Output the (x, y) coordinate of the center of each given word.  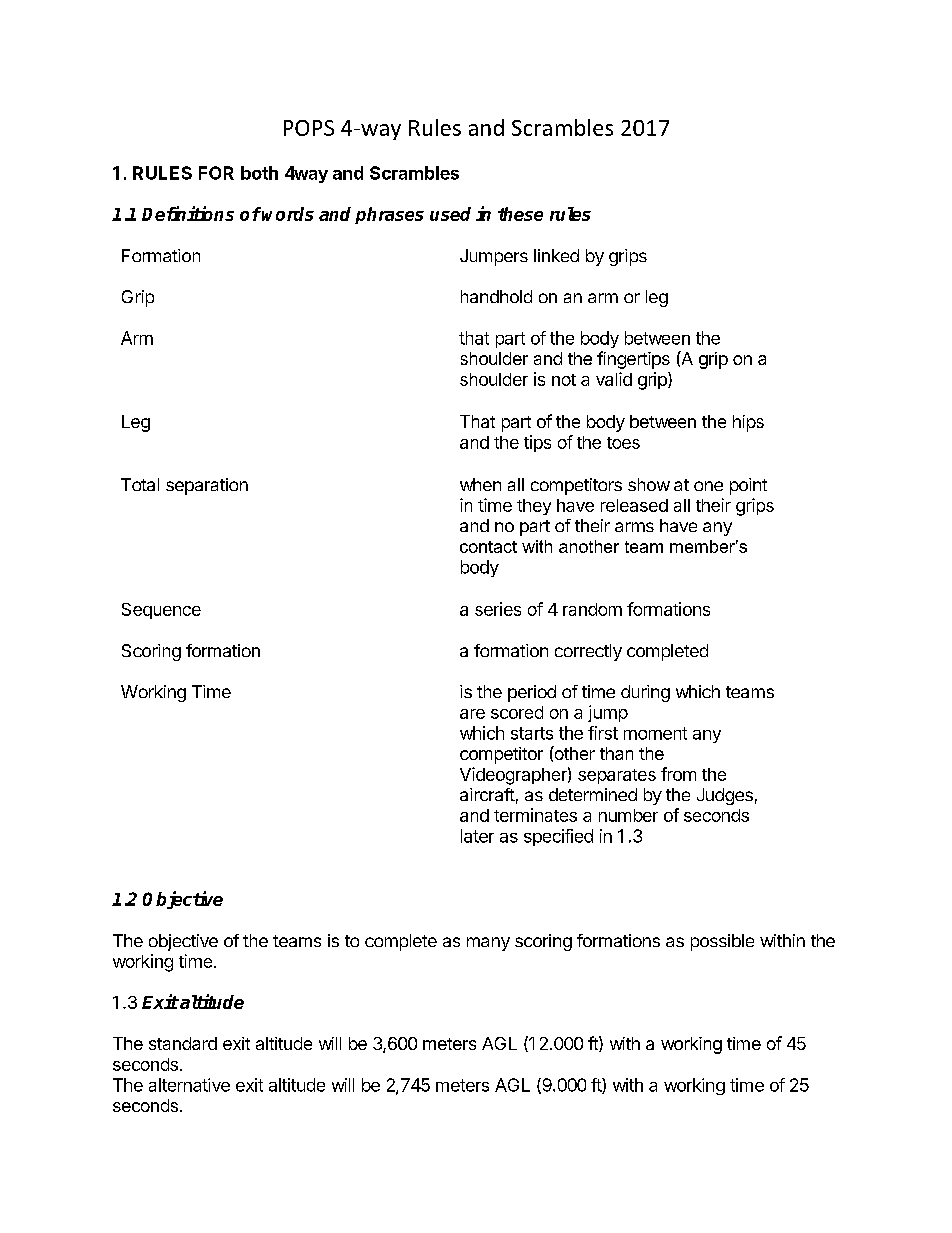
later (477, 836)
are (472, 714)
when (480, 484)
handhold (496, 296)
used (450, 214)
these (520, 214)
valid (614, 379)
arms (634, 527)
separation (207, 486)
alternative (189, 1085)
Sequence (161, 611)
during (645, 693)
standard (183, 1043)
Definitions (188, 213)
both (259, 173)
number (628, 815)
